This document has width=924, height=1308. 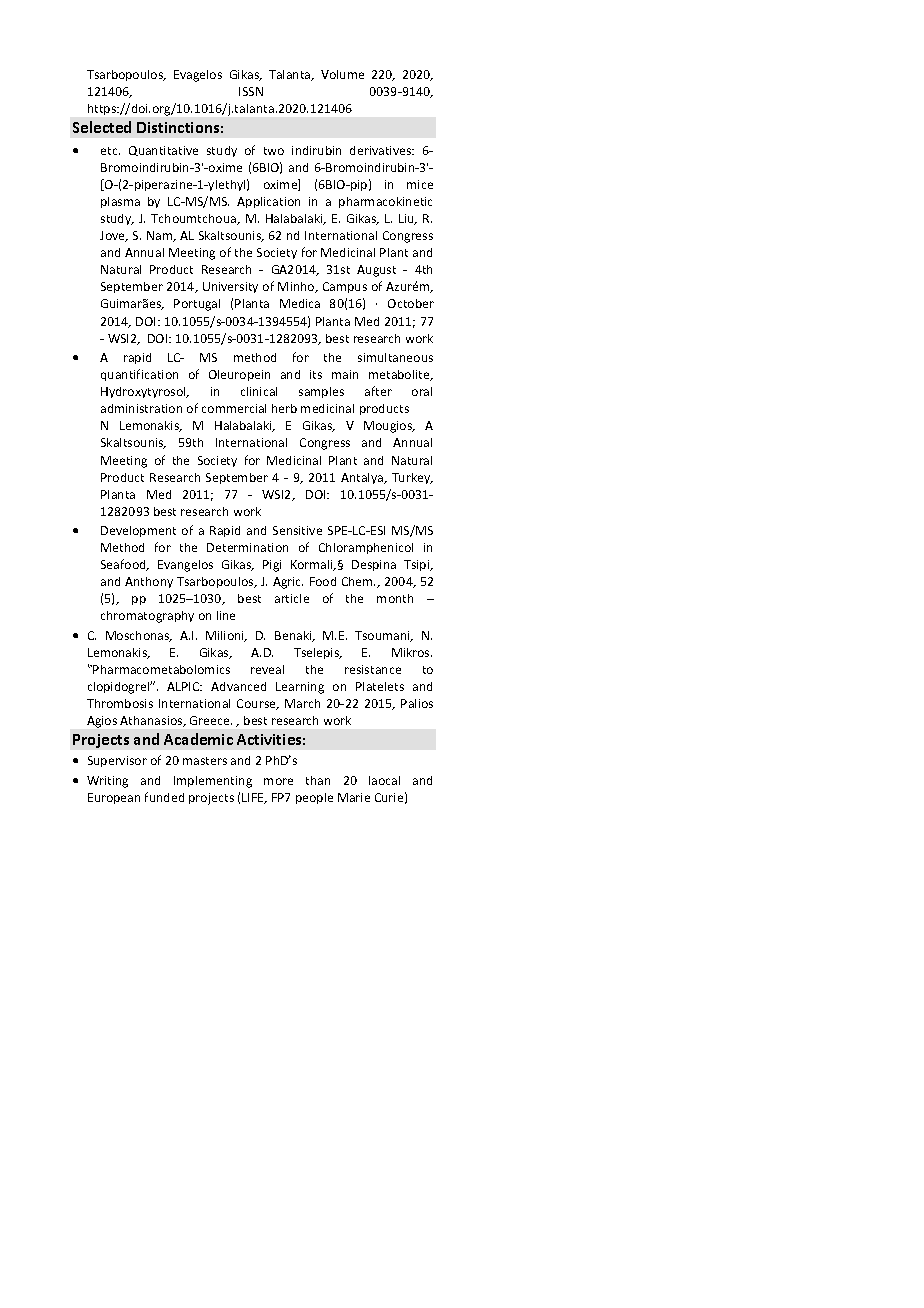 I want to click on administration, so click(x=141, y=408).
